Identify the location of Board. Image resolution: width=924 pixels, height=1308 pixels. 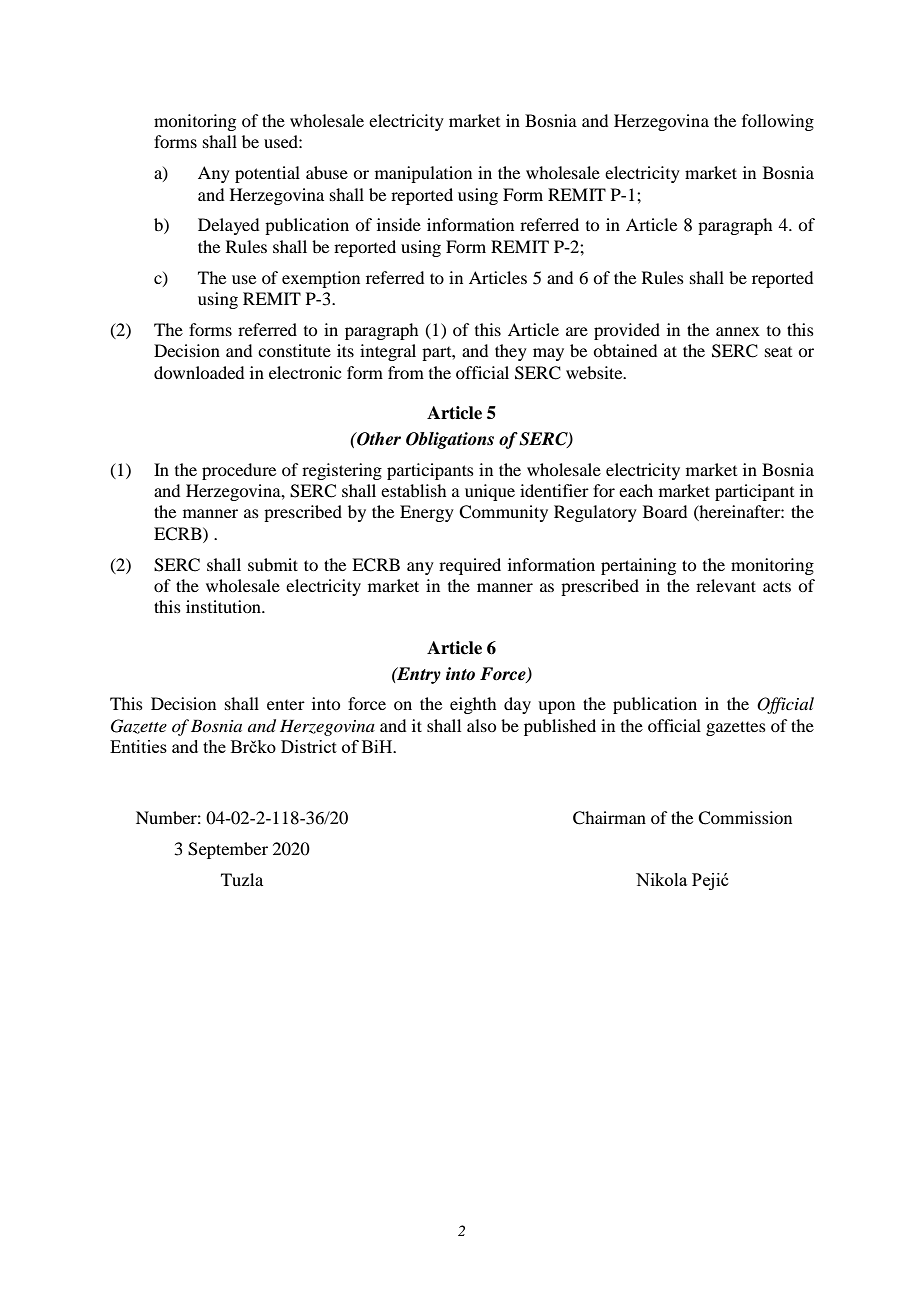
(665, 511).
